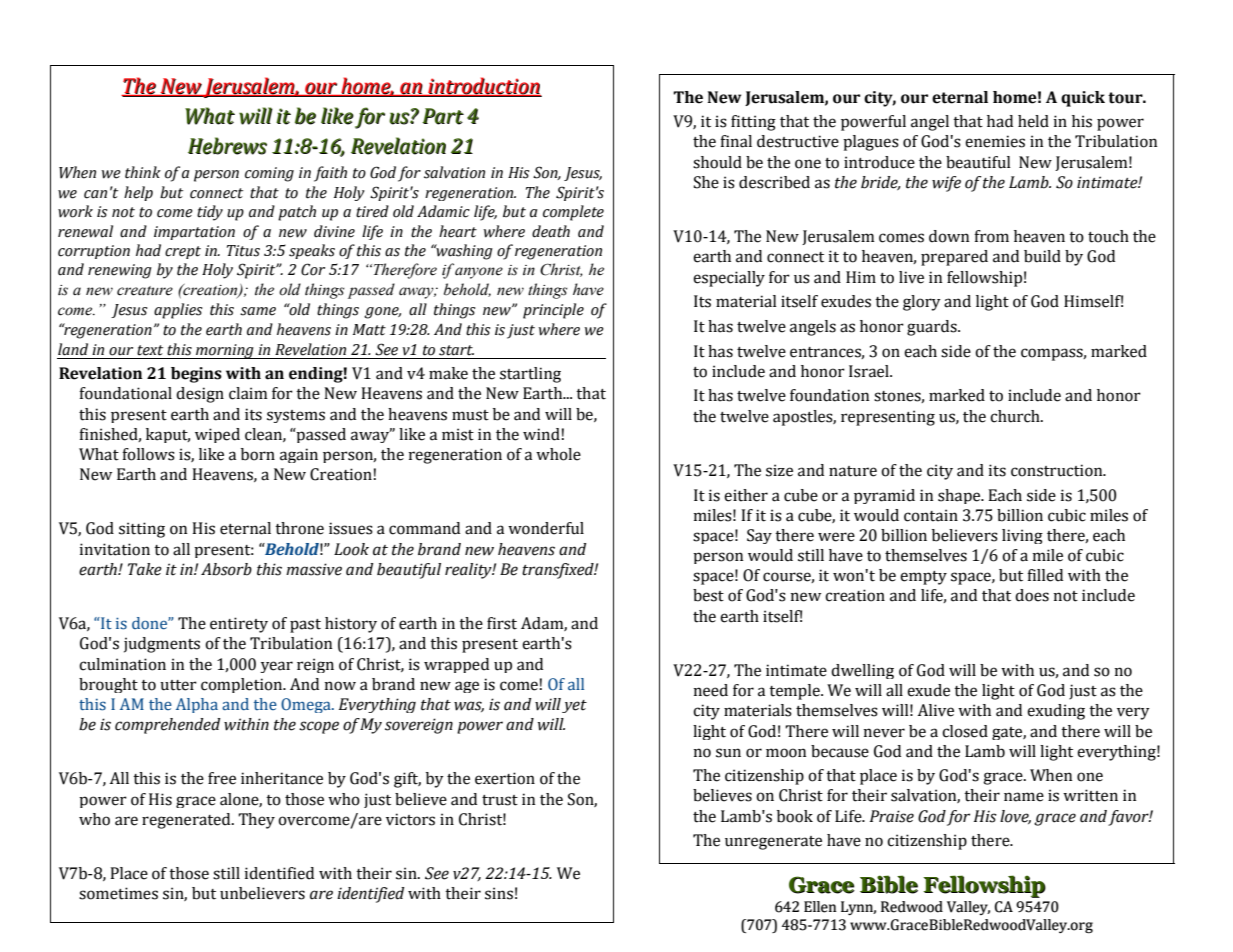 This document has width=1233, height=952. Describe the element at coordinates (448, 373) in the document. I see `make` at that location.
